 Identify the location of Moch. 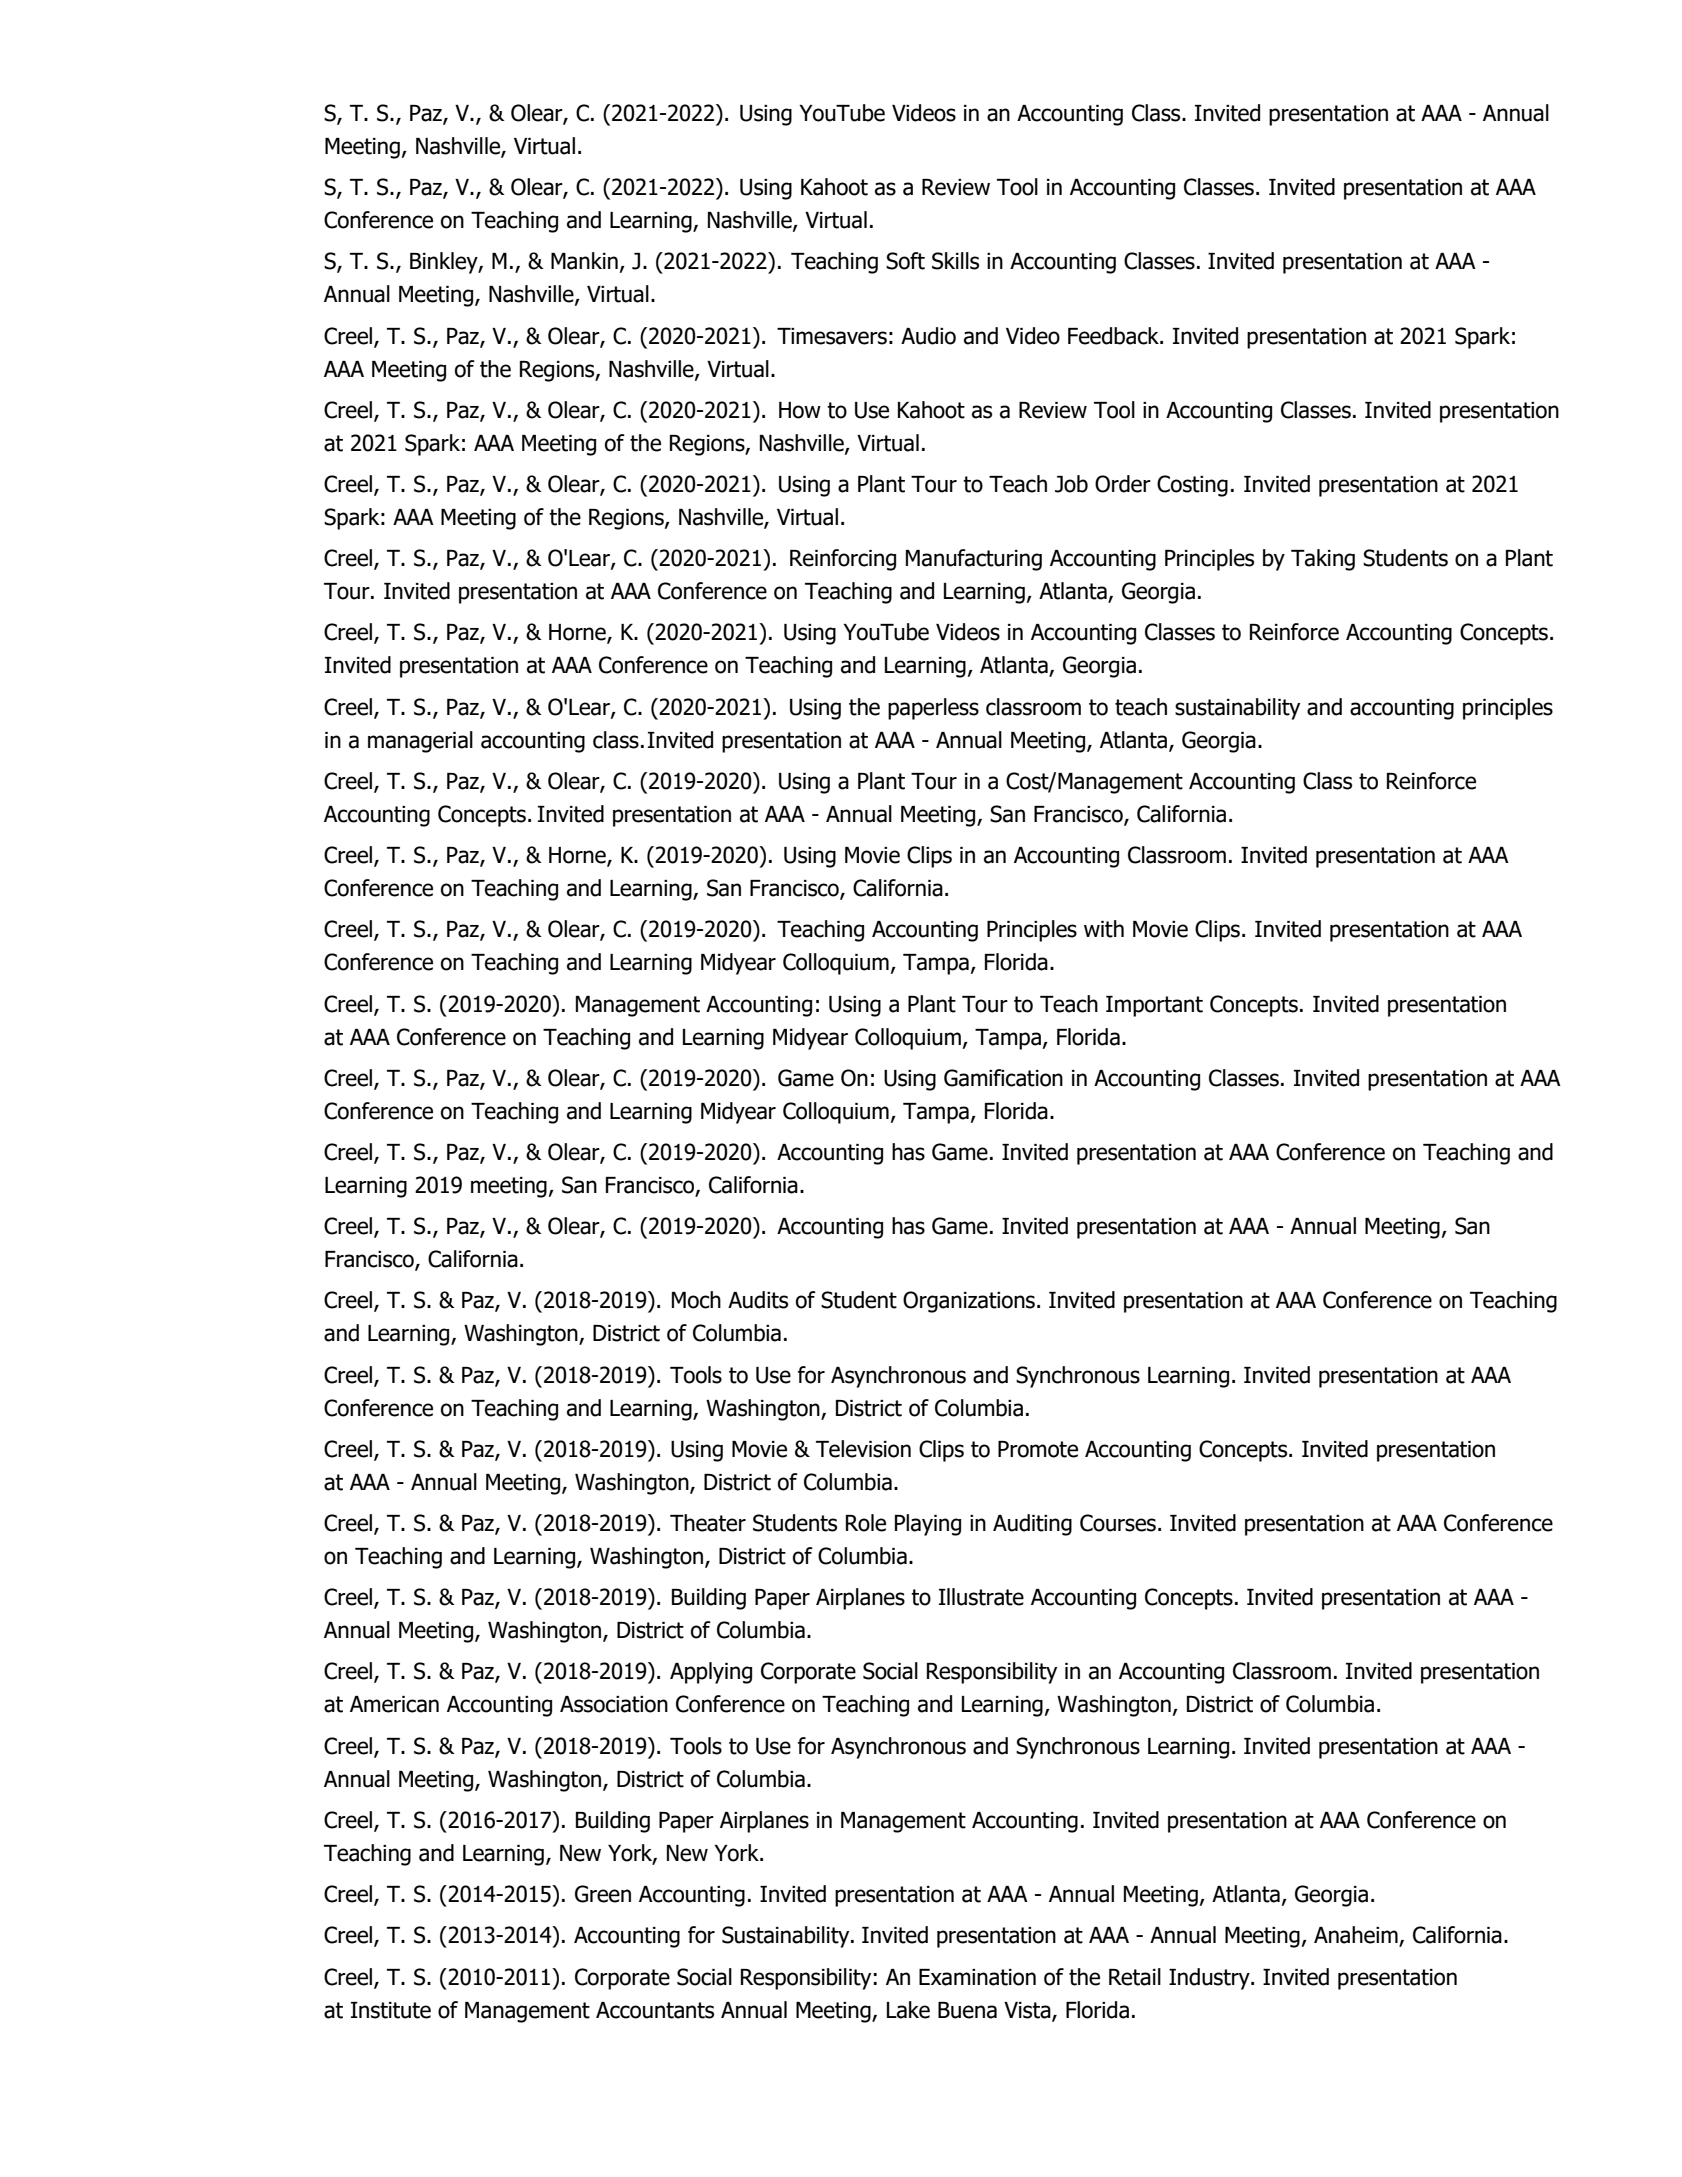
(696, 1300).
